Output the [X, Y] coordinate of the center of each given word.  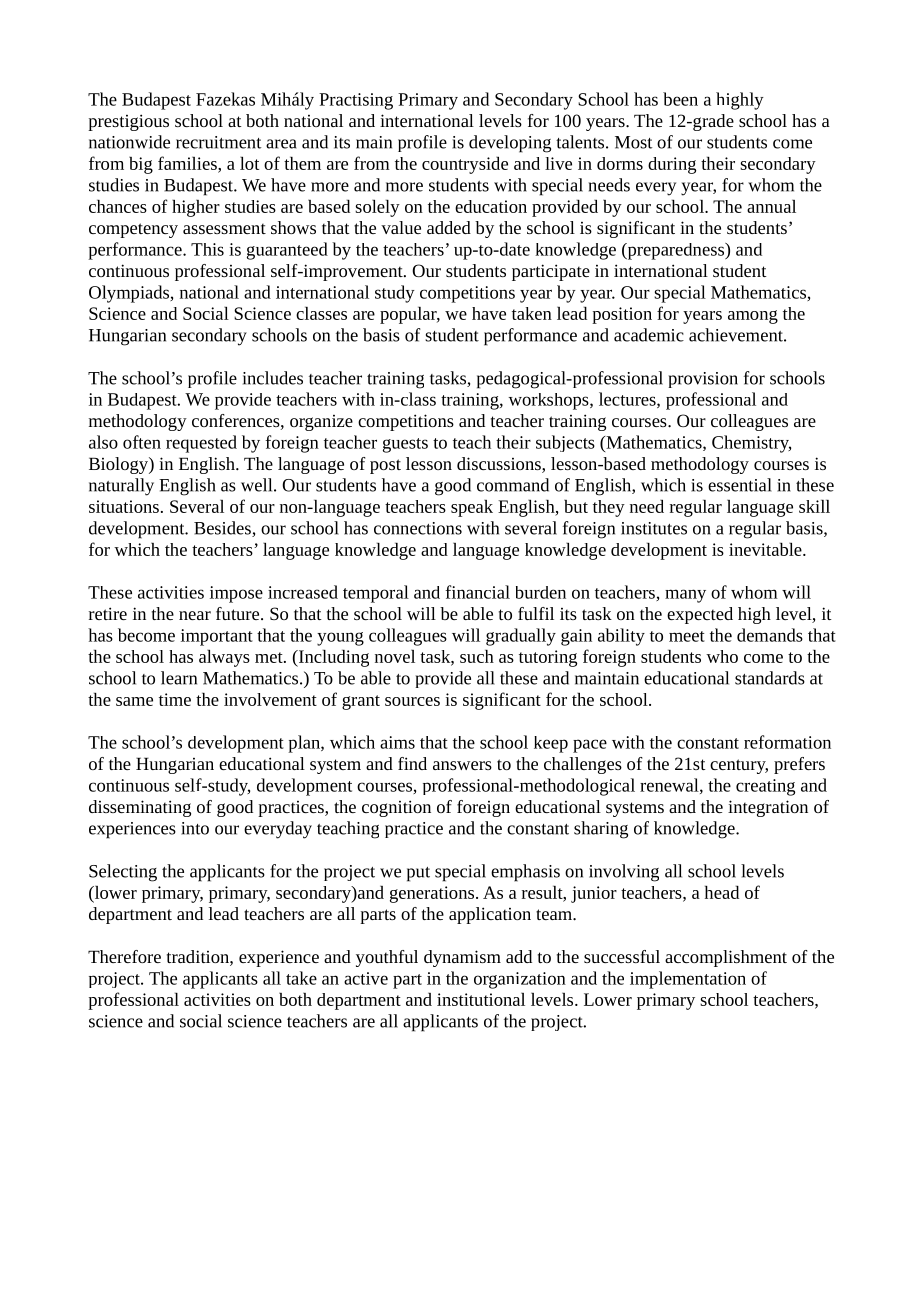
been [680, 99]
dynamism [462, 958]
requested [201, 444]
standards [770, 678]
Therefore [124, 956]
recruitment [219, 142]
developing [510, 144]
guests [405, 445]
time [175, 699]
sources [412, 701]
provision [703, 380]
